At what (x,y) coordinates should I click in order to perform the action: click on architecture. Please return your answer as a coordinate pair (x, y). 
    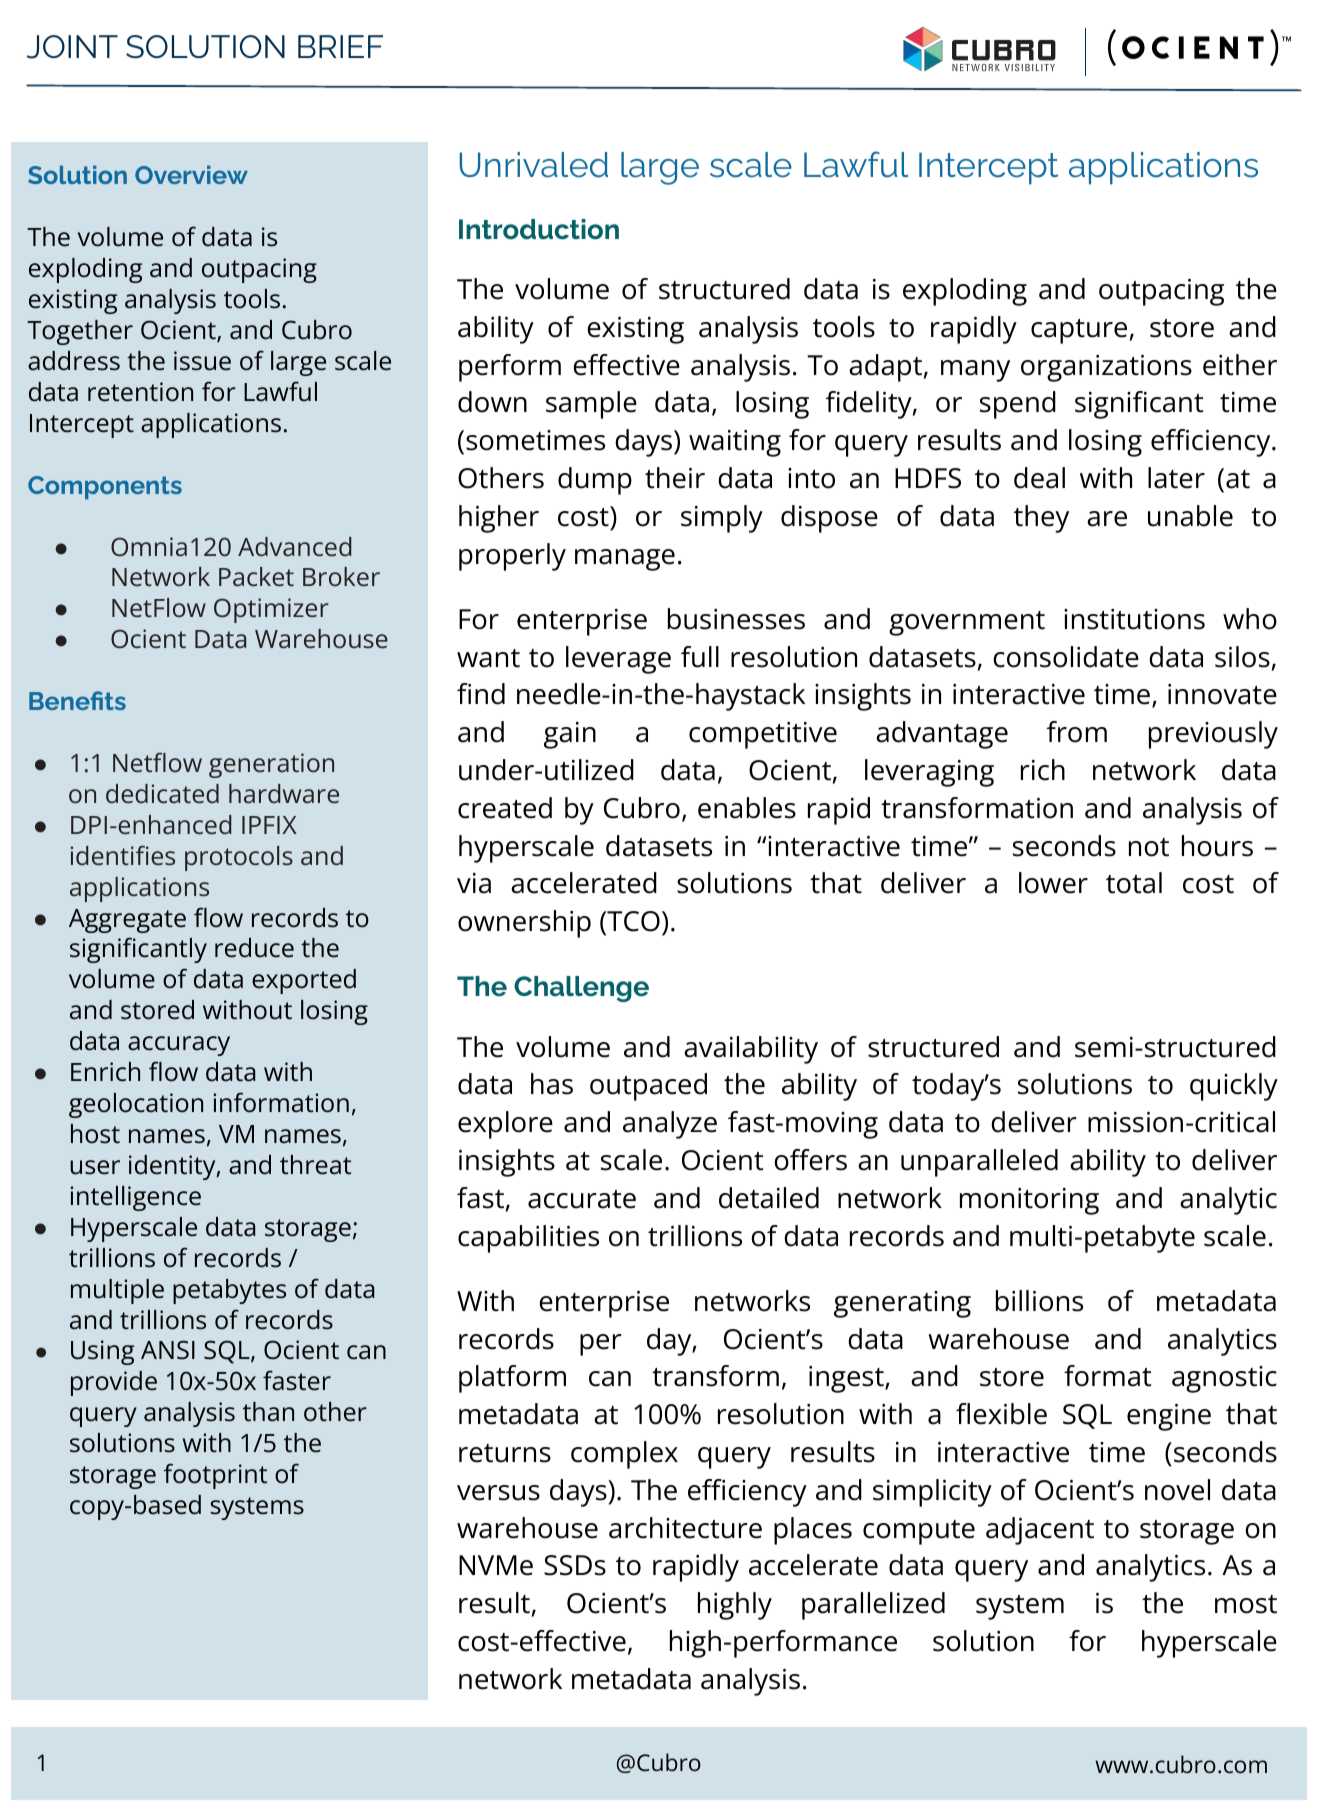
    Looking at the image, I should click on (685, 1528).
